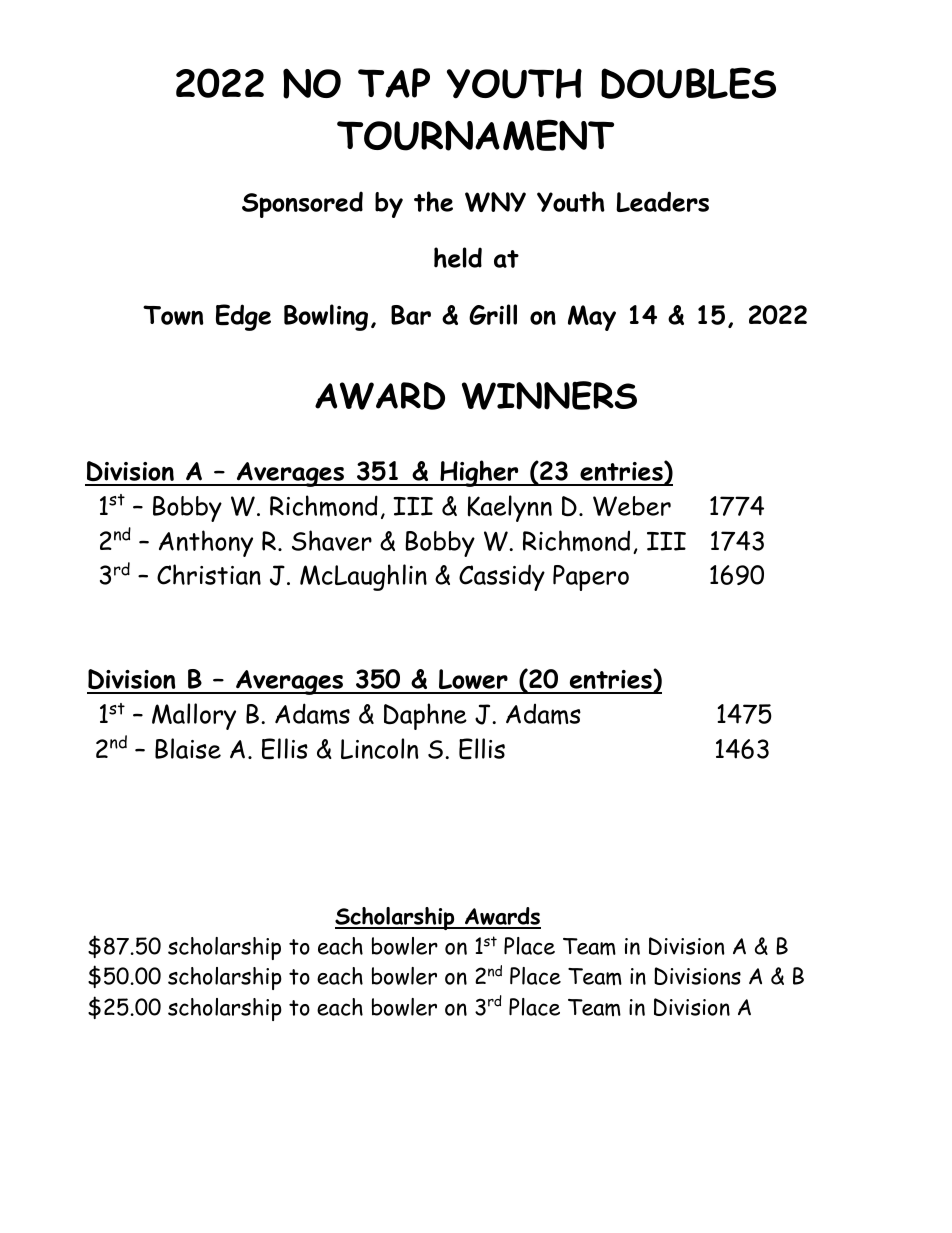 Image resolution: width=952 pixels, height=1233 pixels. Describe the element at coordinates (475, 135) in the screenshot. I see `TOURNAMENT` at that location.
